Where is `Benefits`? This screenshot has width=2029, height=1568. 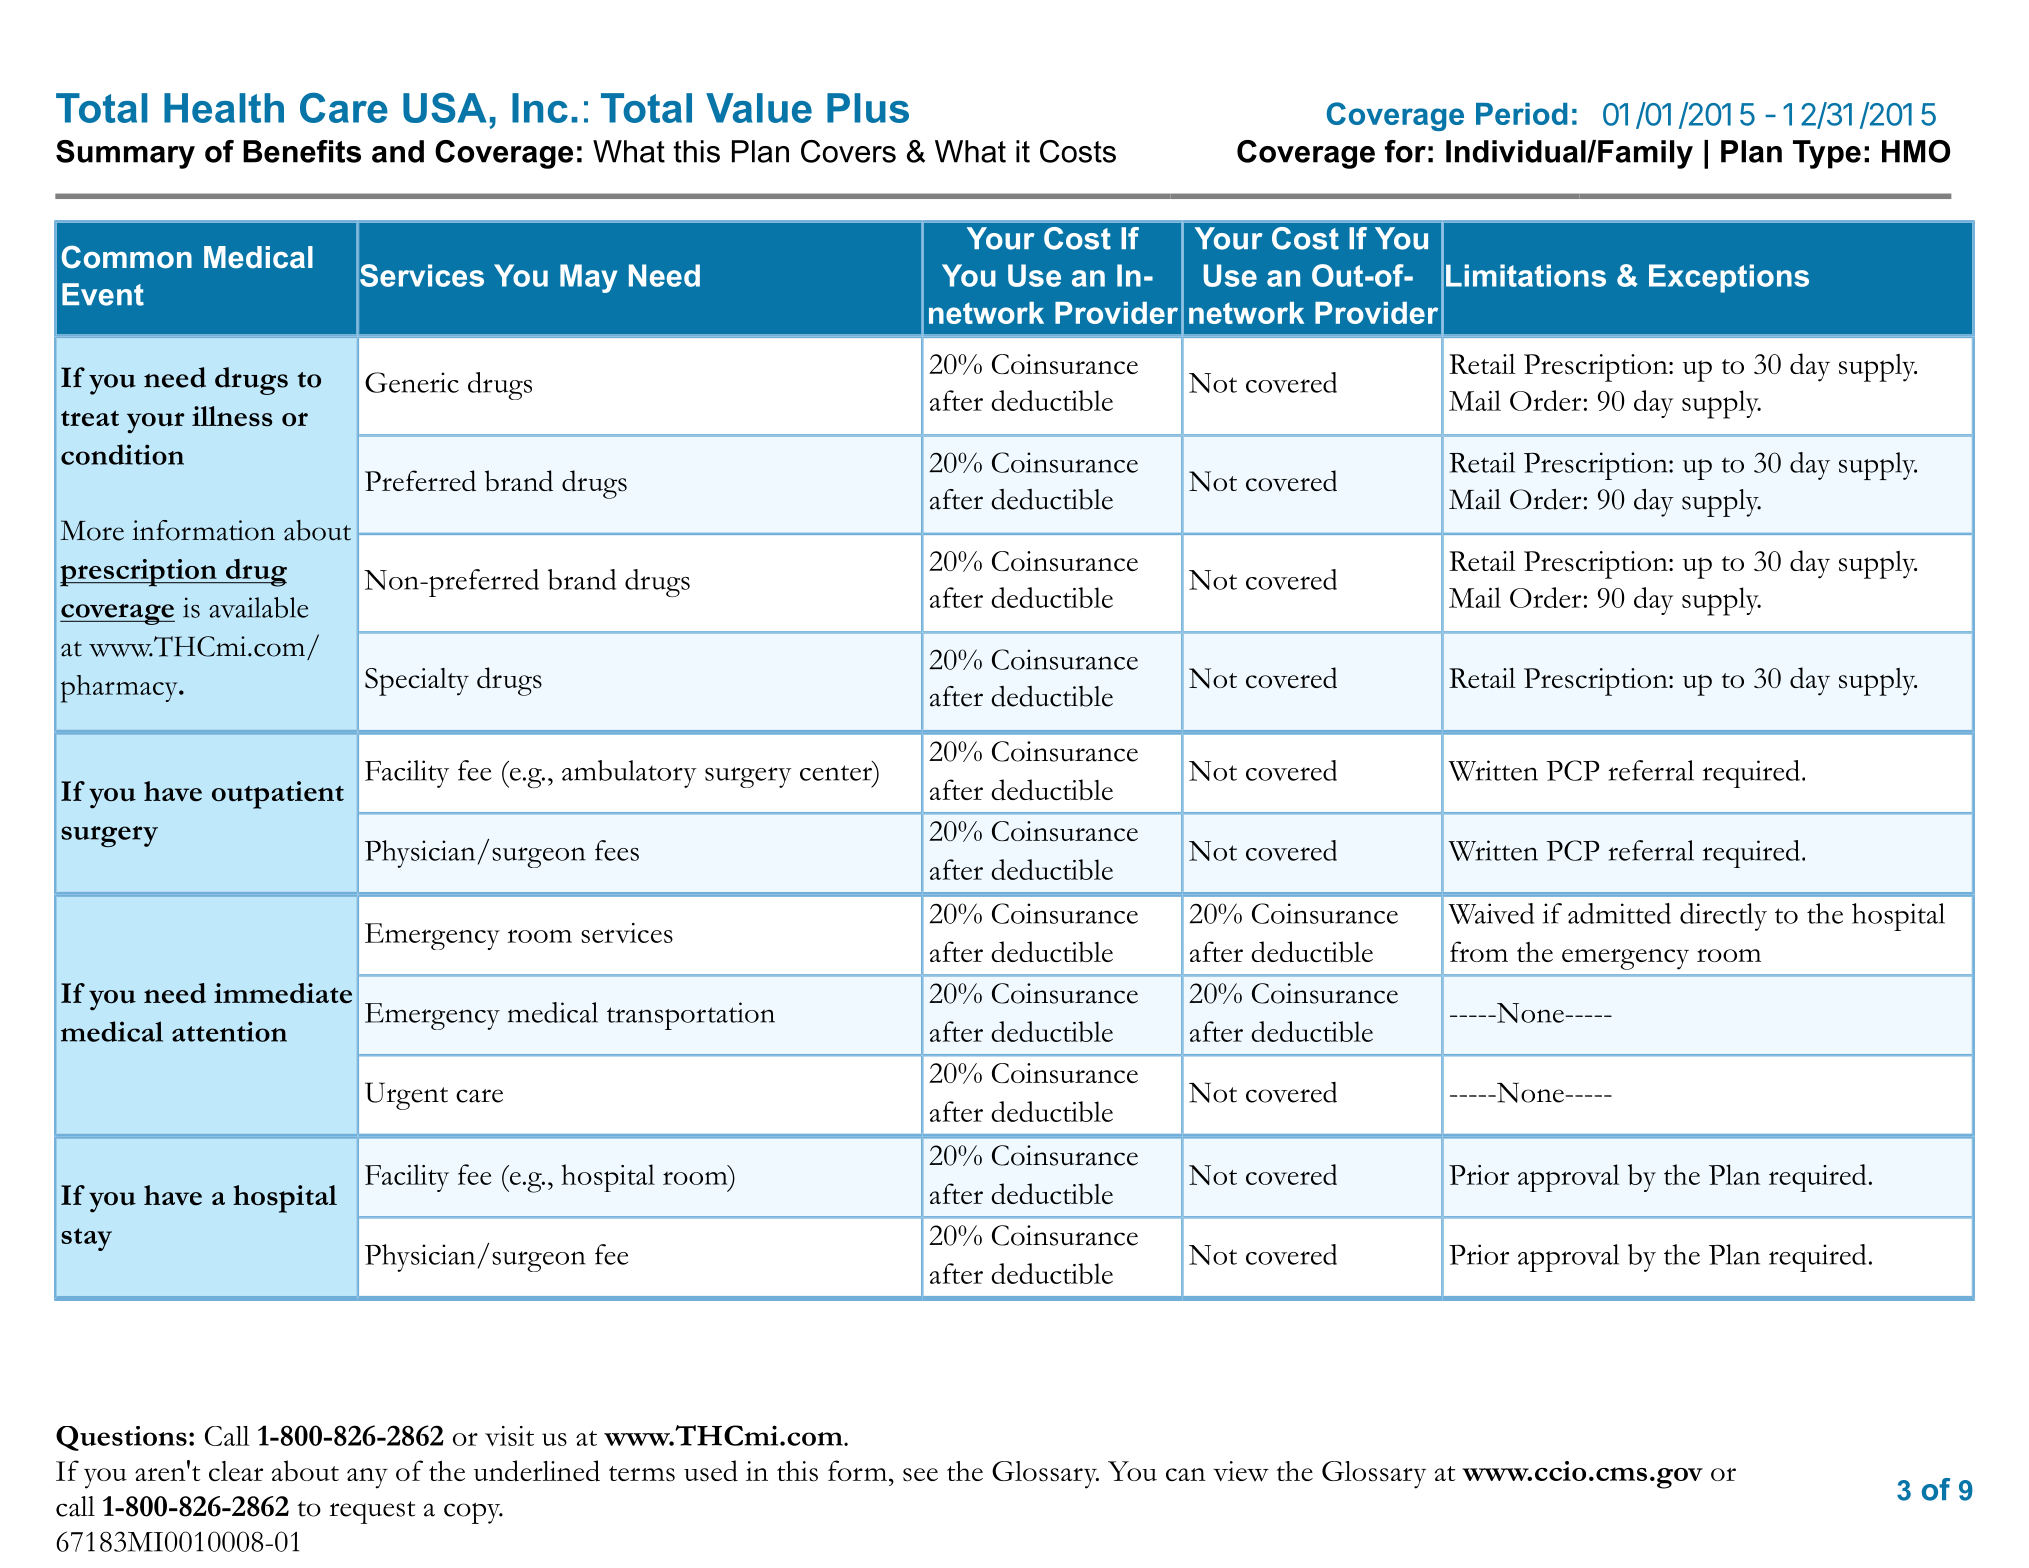 Benefits is located at coordinates (302, 151).
